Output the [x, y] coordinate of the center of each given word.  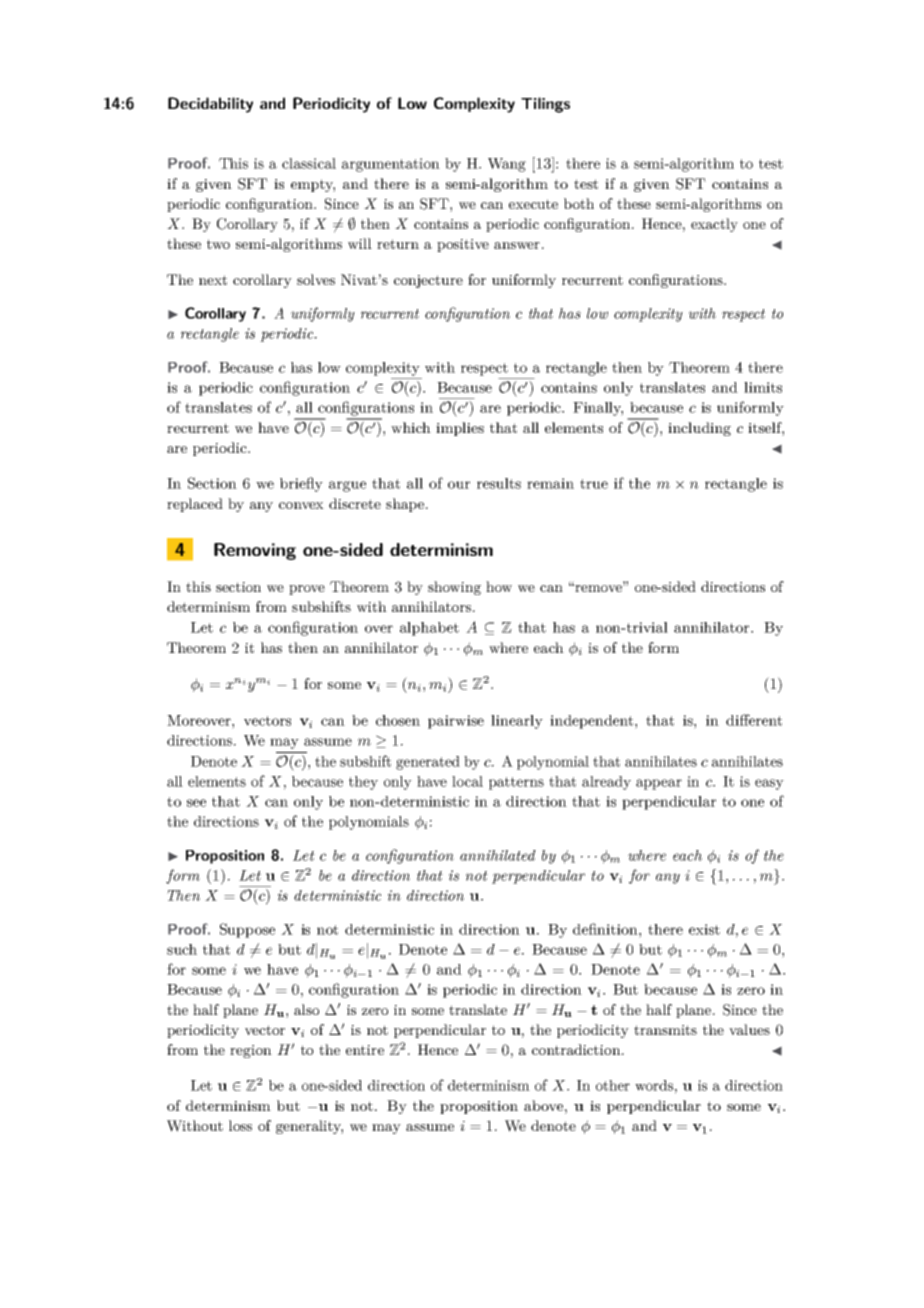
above [543, 1105]
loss [240, 1125]
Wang [507, 165]
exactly [714, 225]
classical [309, 163]
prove [307, 590]
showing [454, 588]
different [754, 720]
